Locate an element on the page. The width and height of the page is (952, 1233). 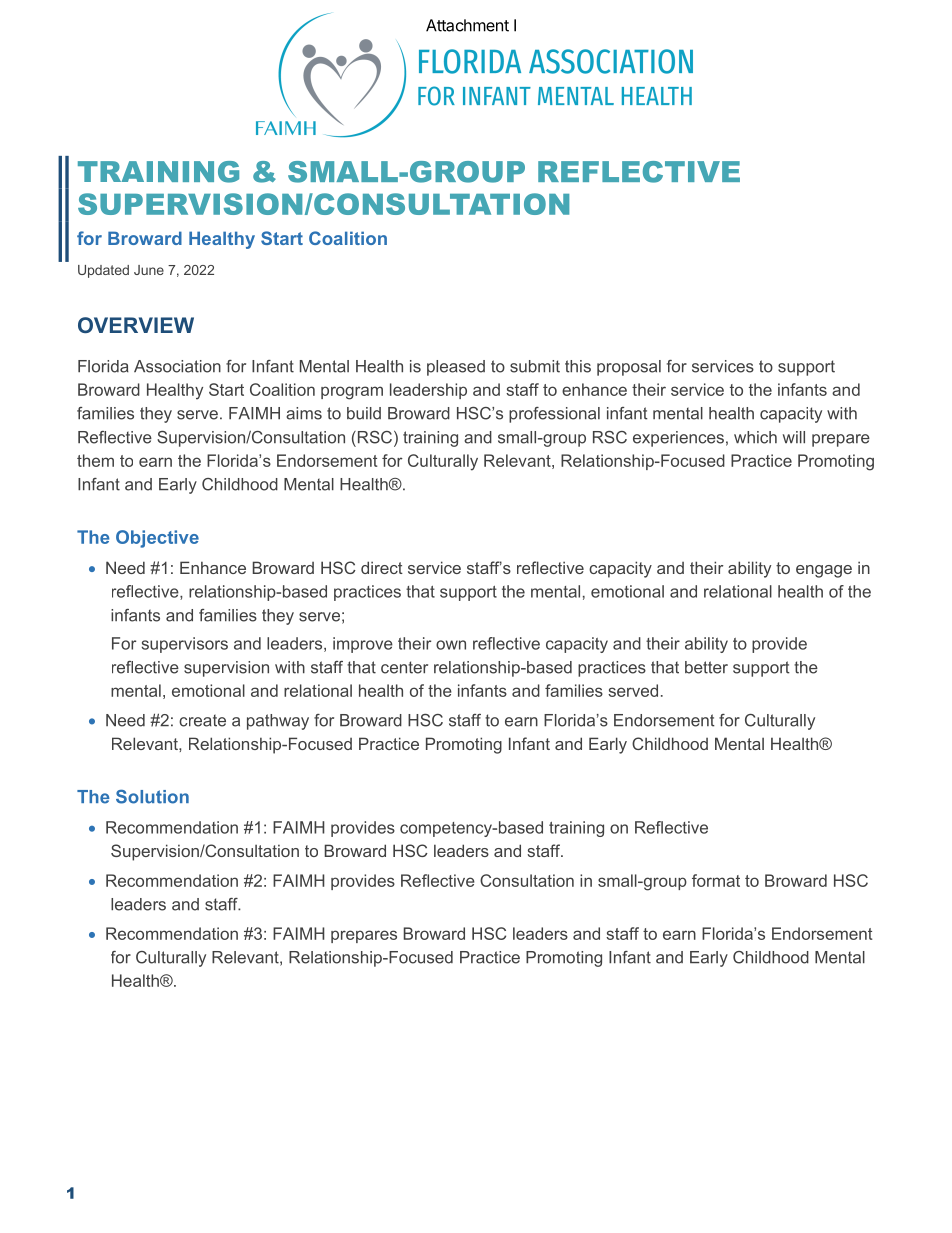
proposal is located at coordinates (629, 368).
